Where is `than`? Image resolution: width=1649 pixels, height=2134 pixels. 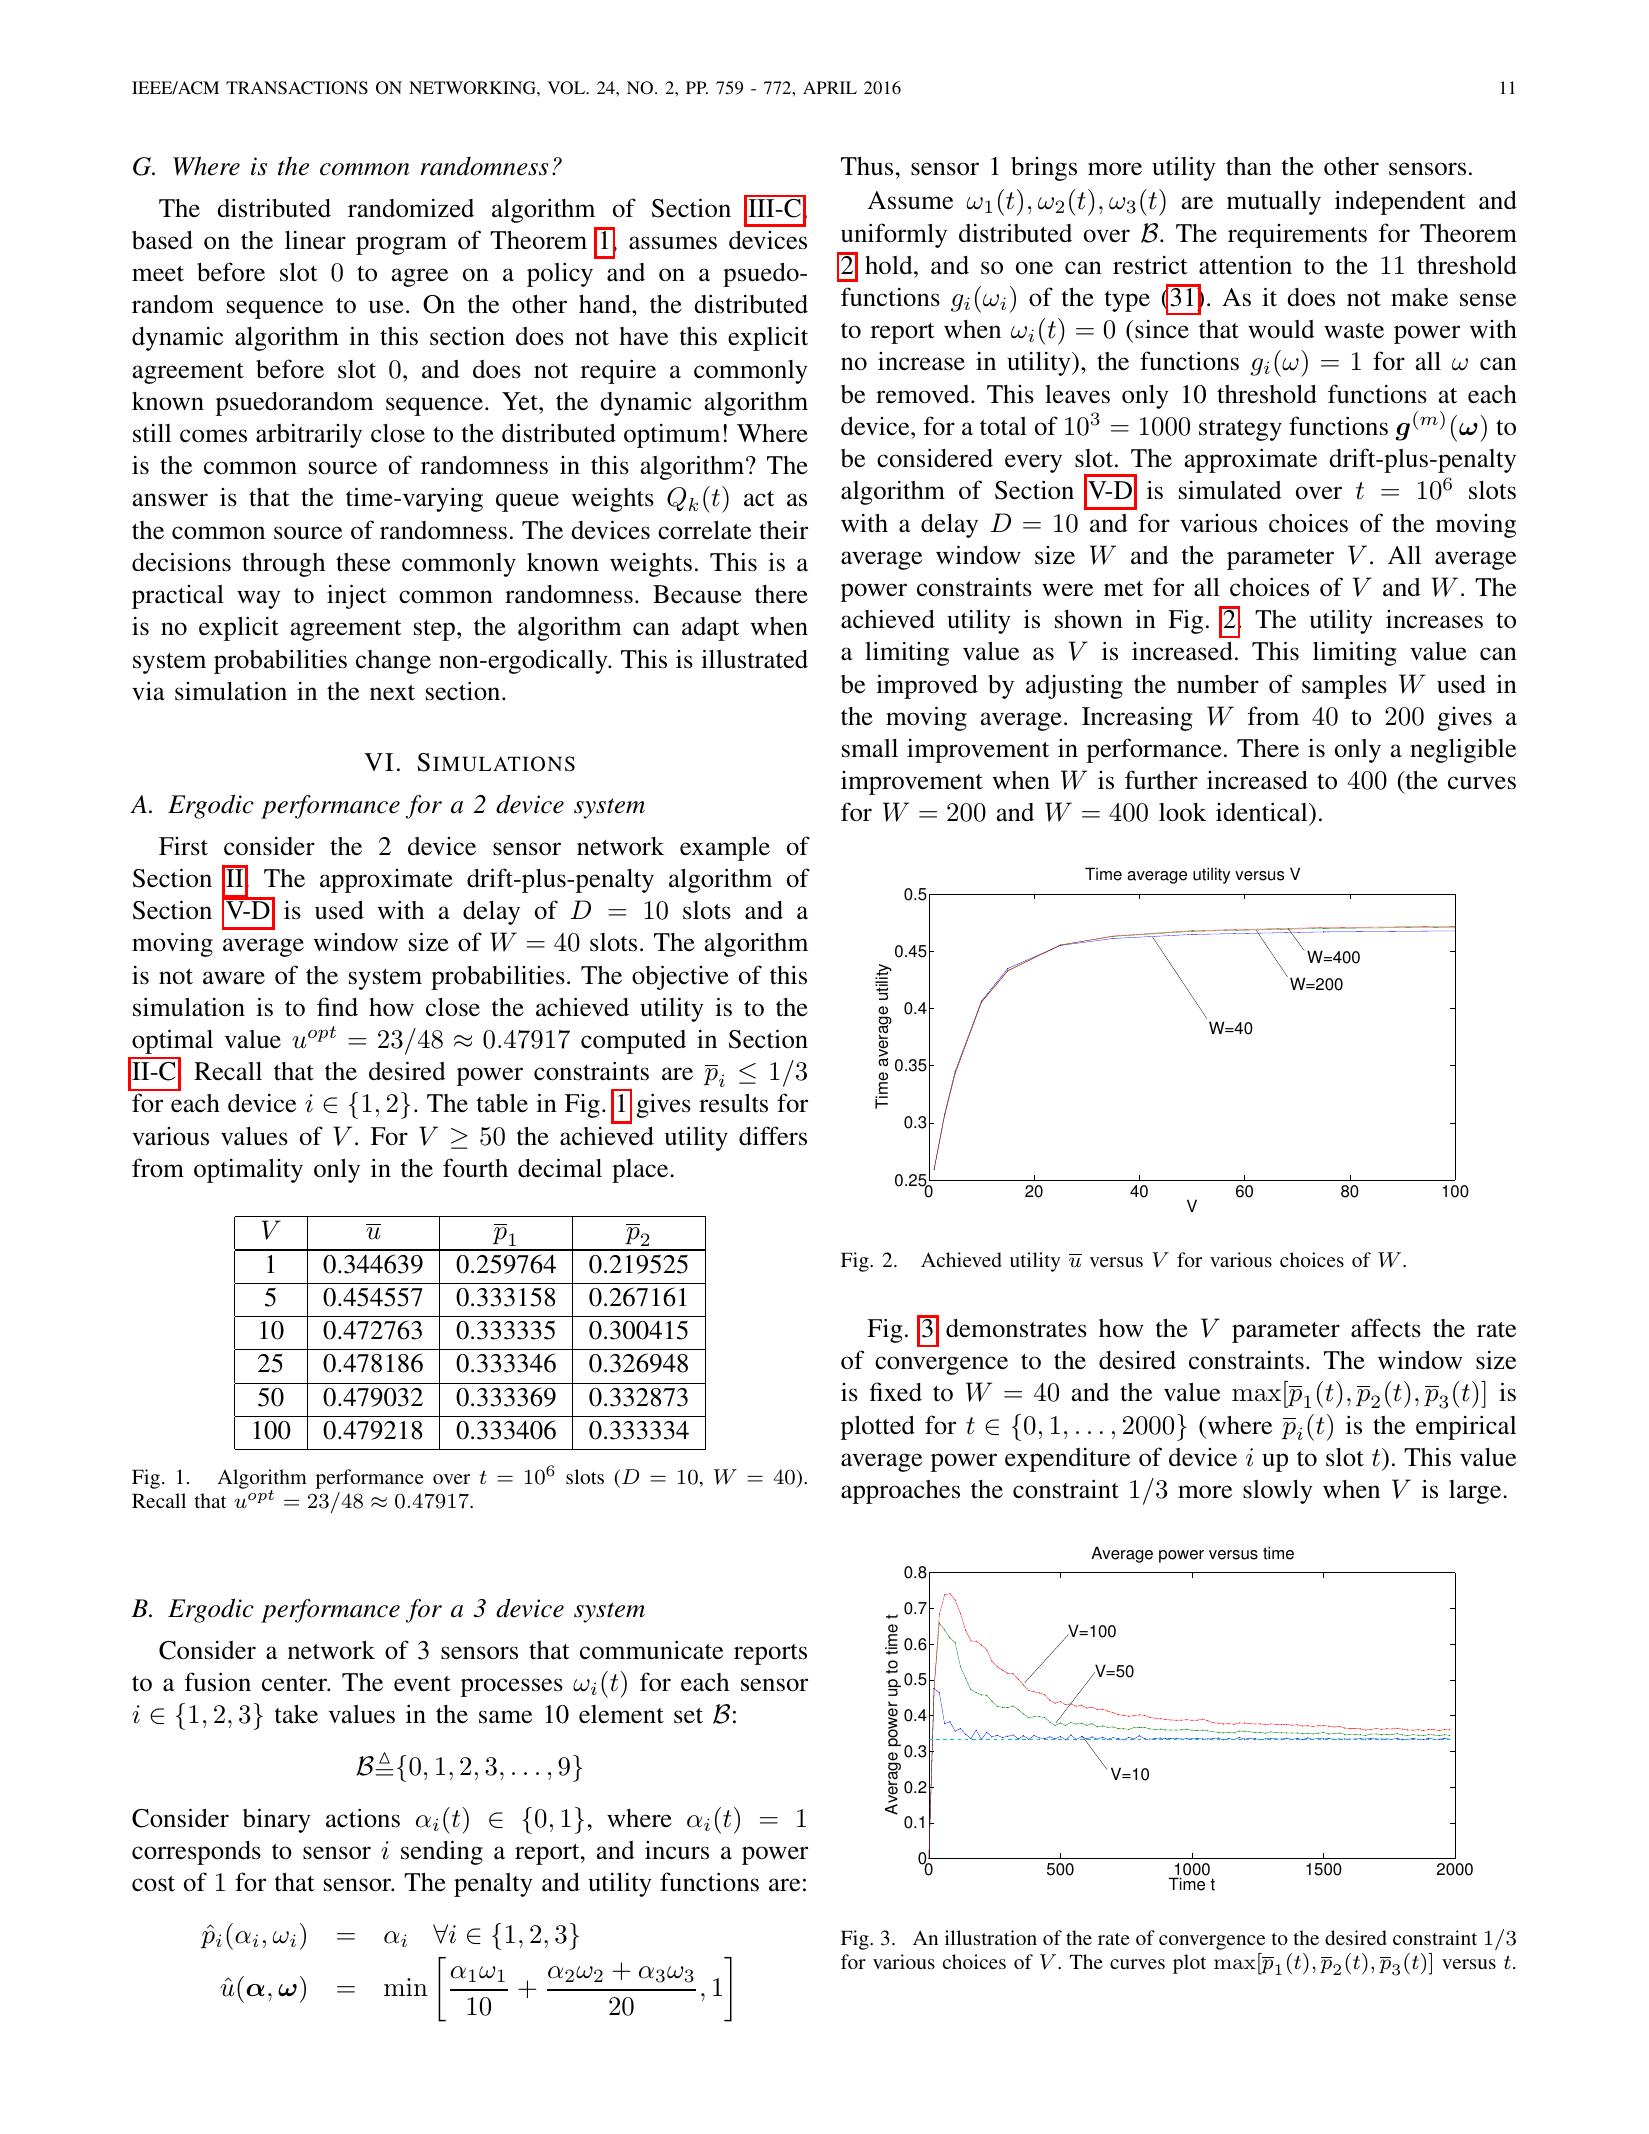 than is located at coordinates (1249, 166).
